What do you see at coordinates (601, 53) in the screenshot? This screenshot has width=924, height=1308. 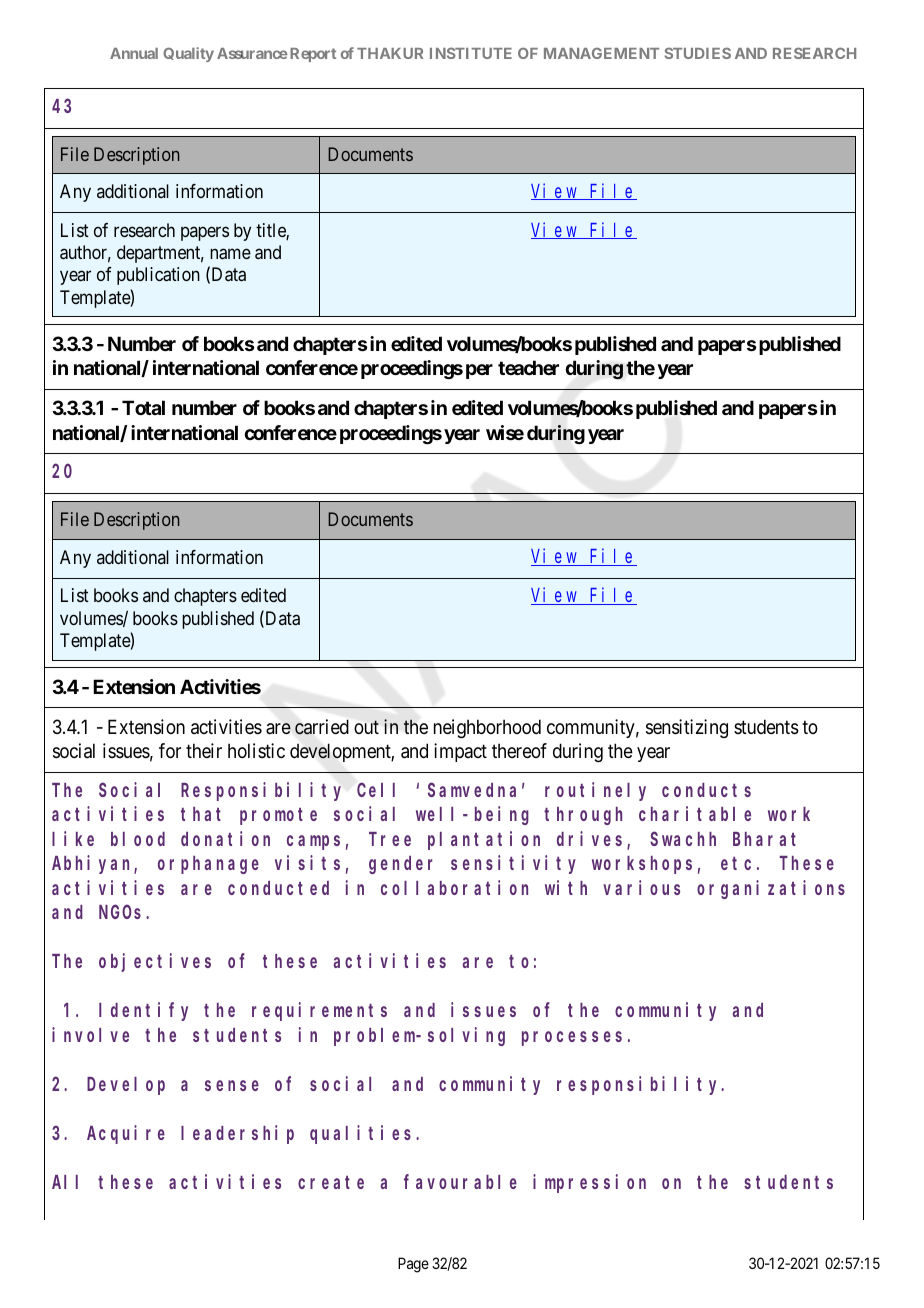 I see `MANAGEMENT` at bounding box center [601, 53].
